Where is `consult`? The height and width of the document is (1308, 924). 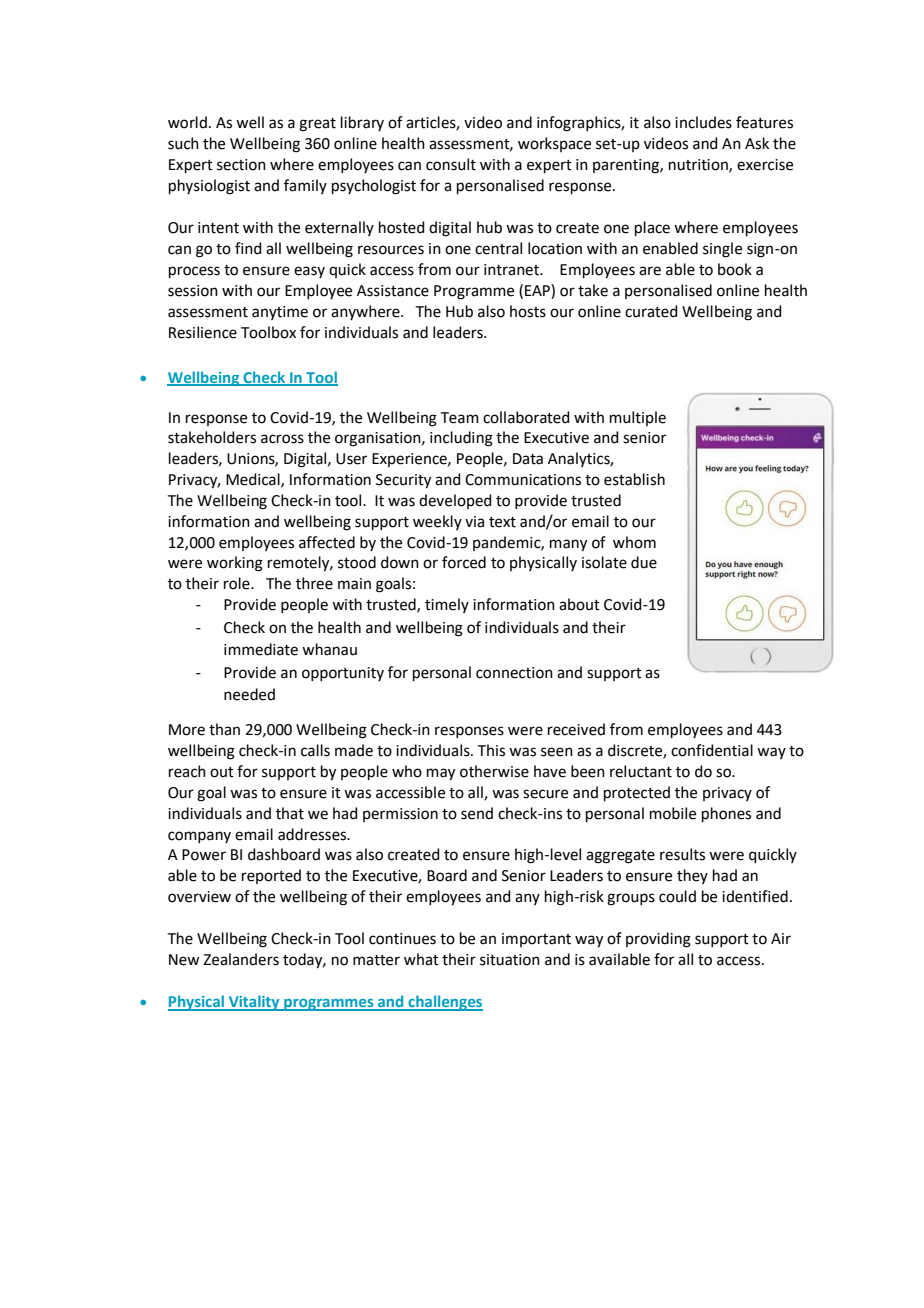 consult is located at coordinates (451, 164).
